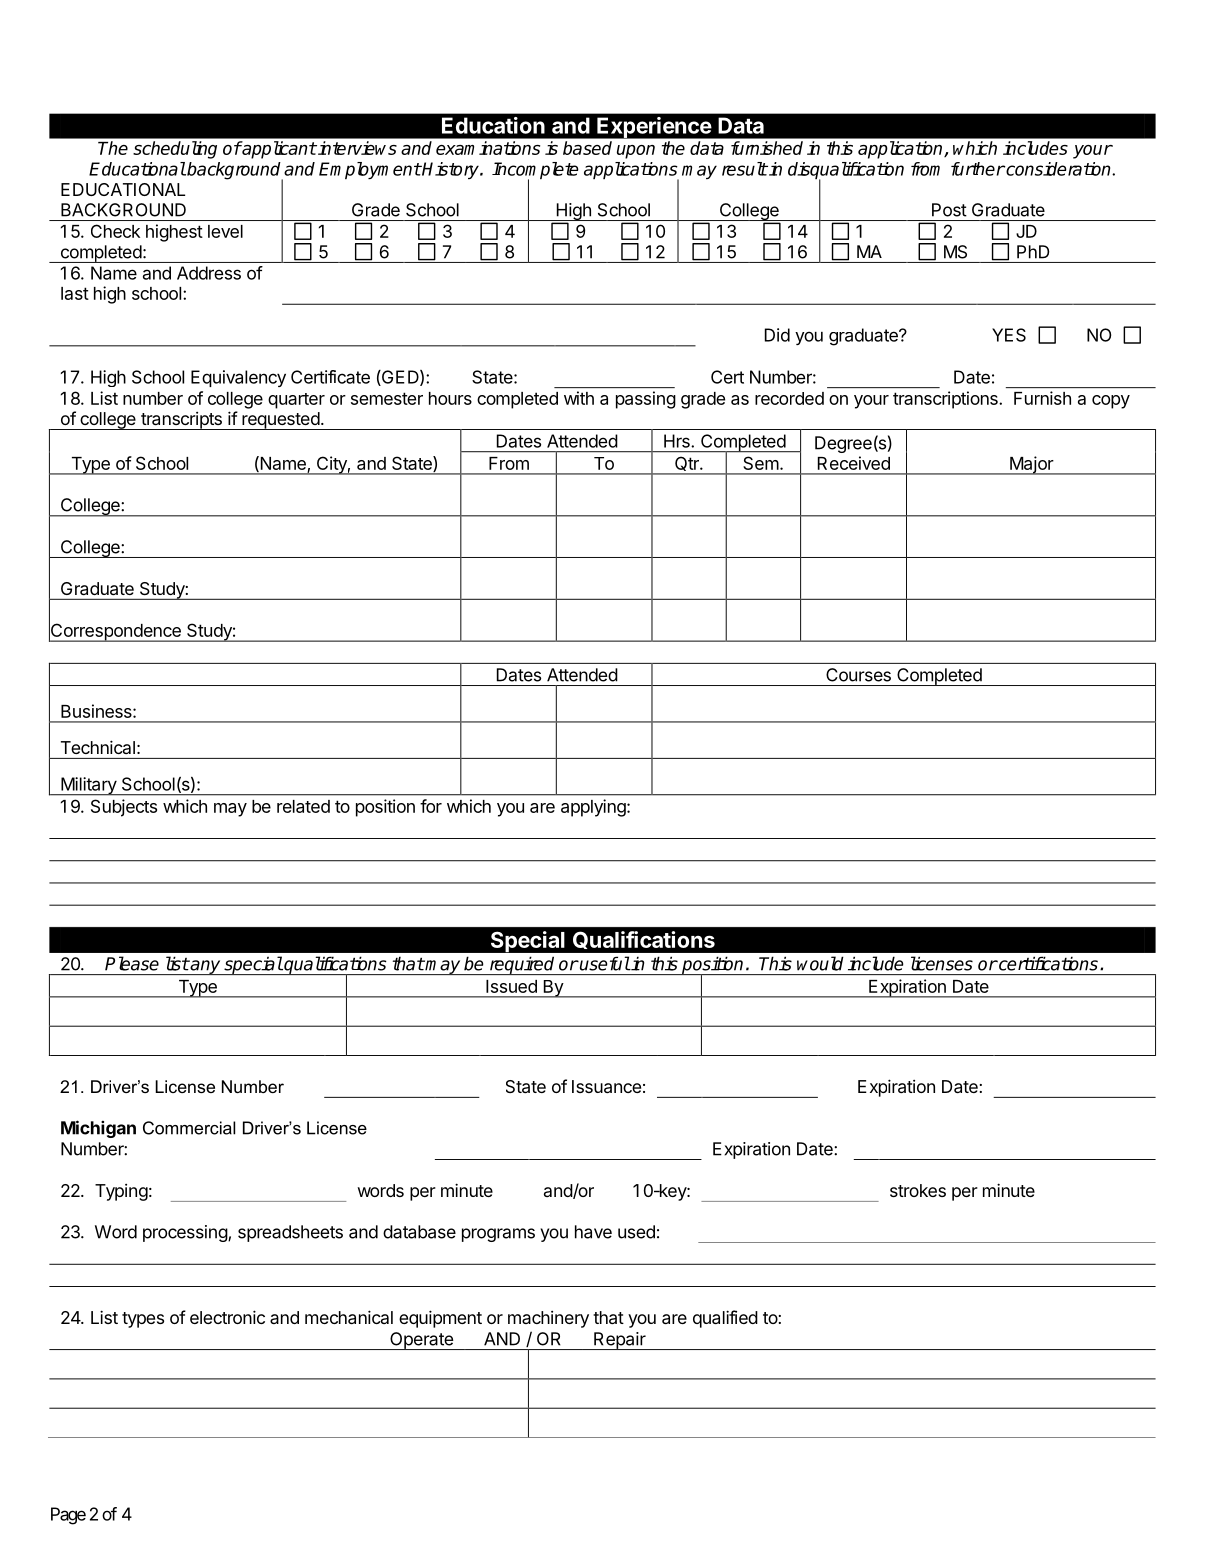 The width and height of the screenshot is (1205, 1560). Describe the element at coordinates (225, 231) in the screenshot. I see `level` at that location.
